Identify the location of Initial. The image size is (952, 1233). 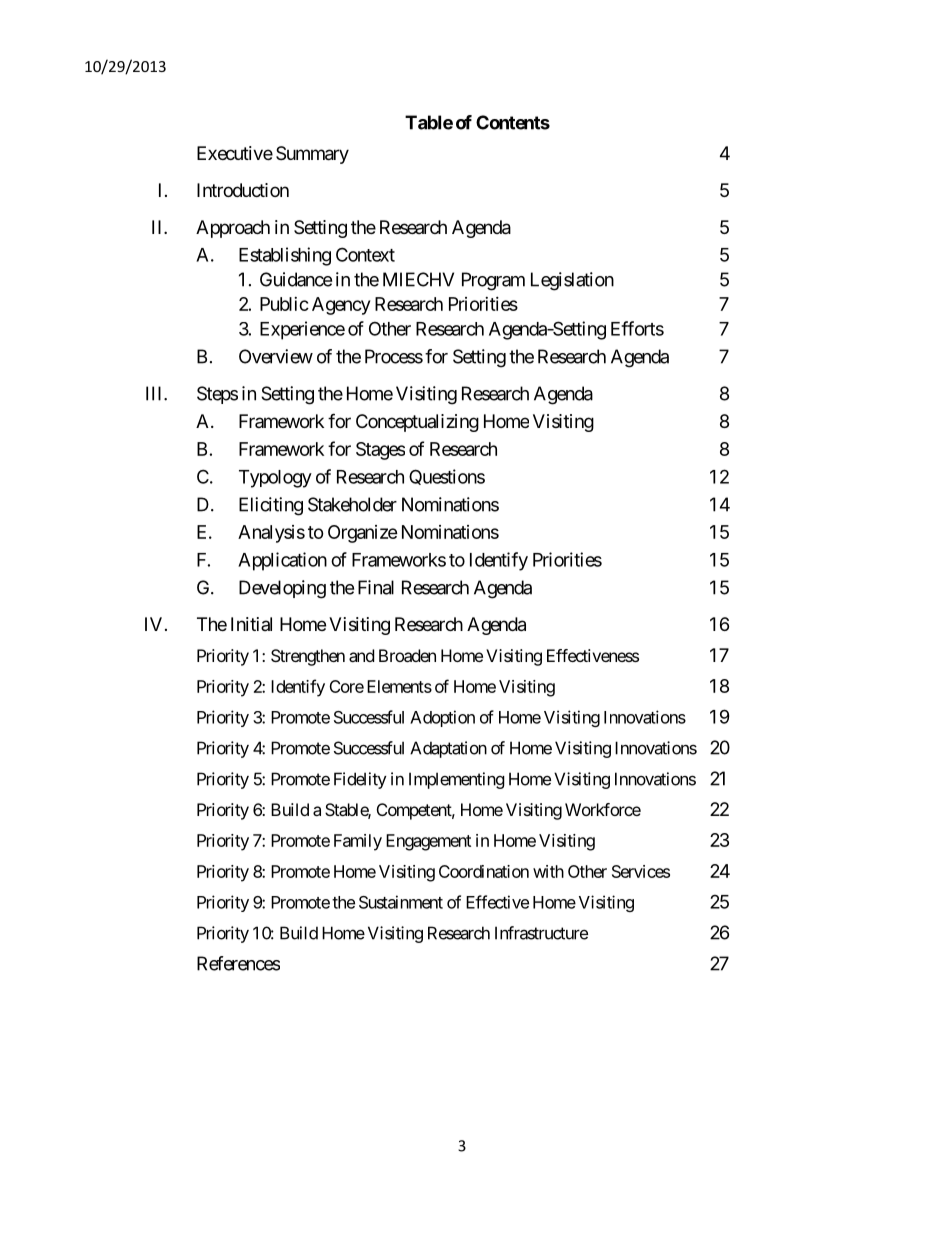
(251, 624).
